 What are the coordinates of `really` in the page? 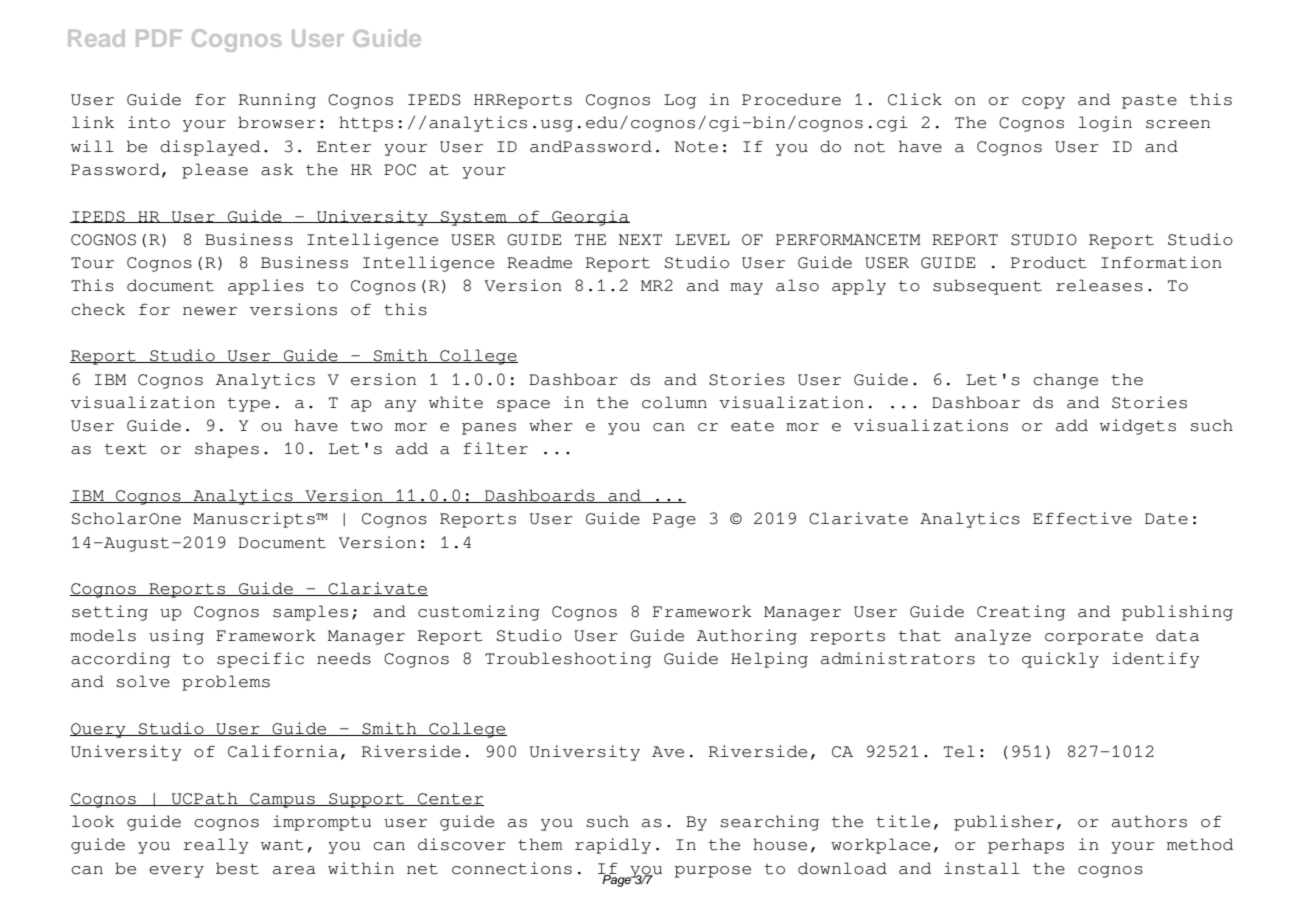 It's located at (215, 846).
